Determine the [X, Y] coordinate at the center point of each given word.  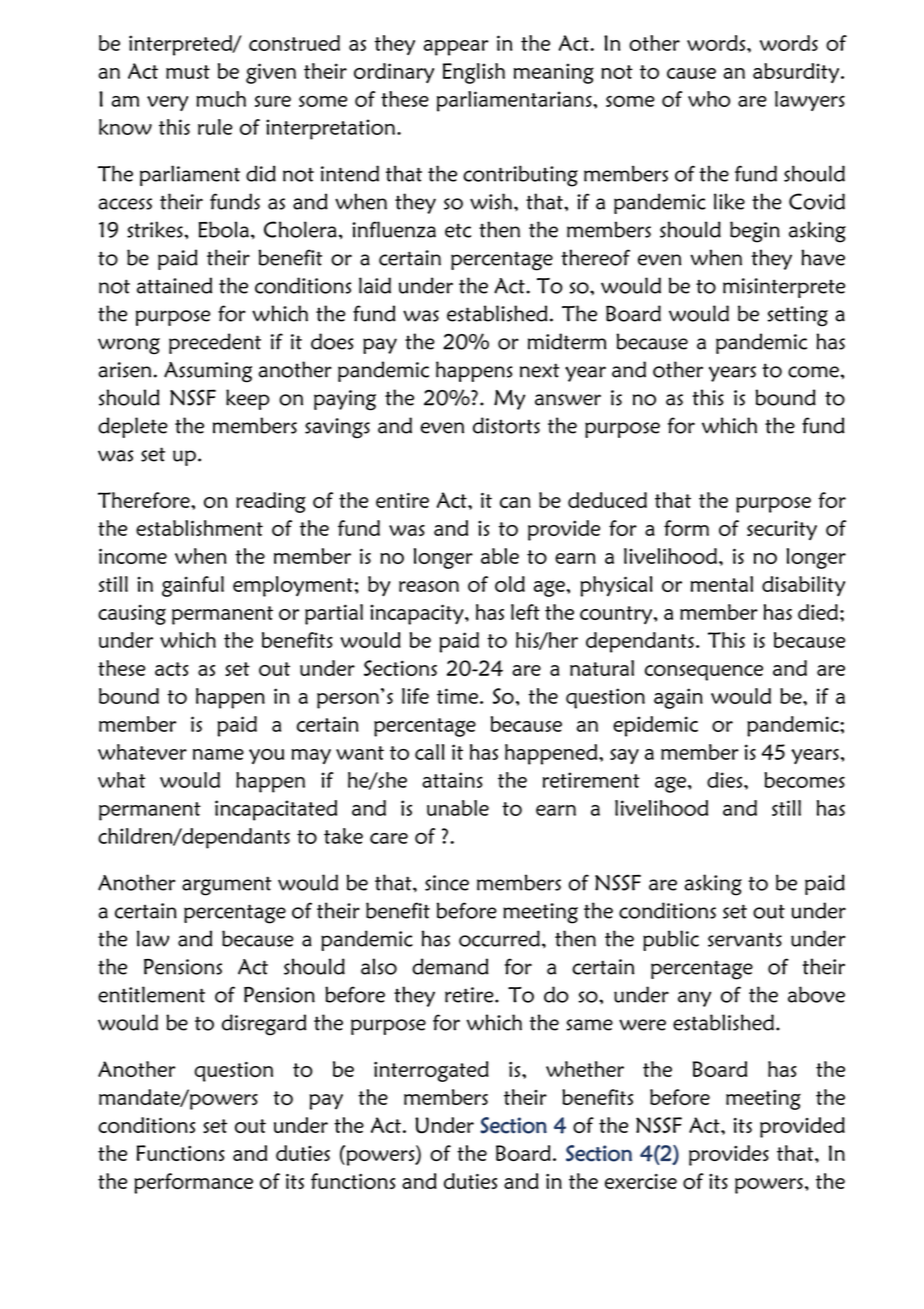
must [188, 72]
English [474, 73]
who [709, 99]
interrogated [431, 1071]
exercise [641, 1181]
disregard [264, 1025]
